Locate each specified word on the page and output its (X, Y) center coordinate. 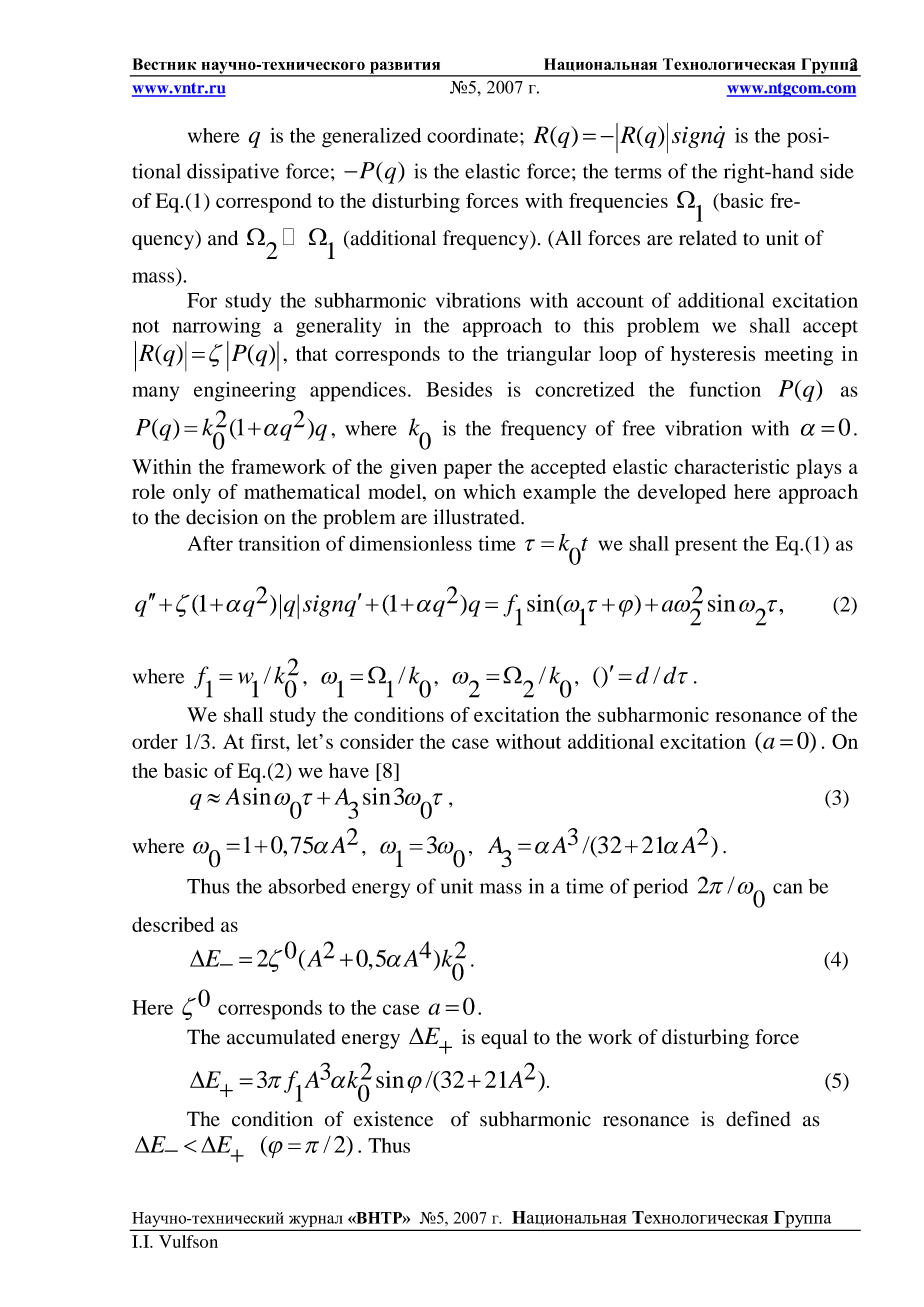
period (660, 888)
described (173, 924)
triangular (549, 356)
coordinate (474, 135)
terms (638, 172)
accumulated (281, 1037)
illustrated (478, 517)
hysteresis (713, 356)
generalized (371, 138)
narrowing (217, 327)
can (787, 888)
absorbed (307, 886)
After (210, 543)
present (706, 547)
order (155, 741)
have (349, 770)
